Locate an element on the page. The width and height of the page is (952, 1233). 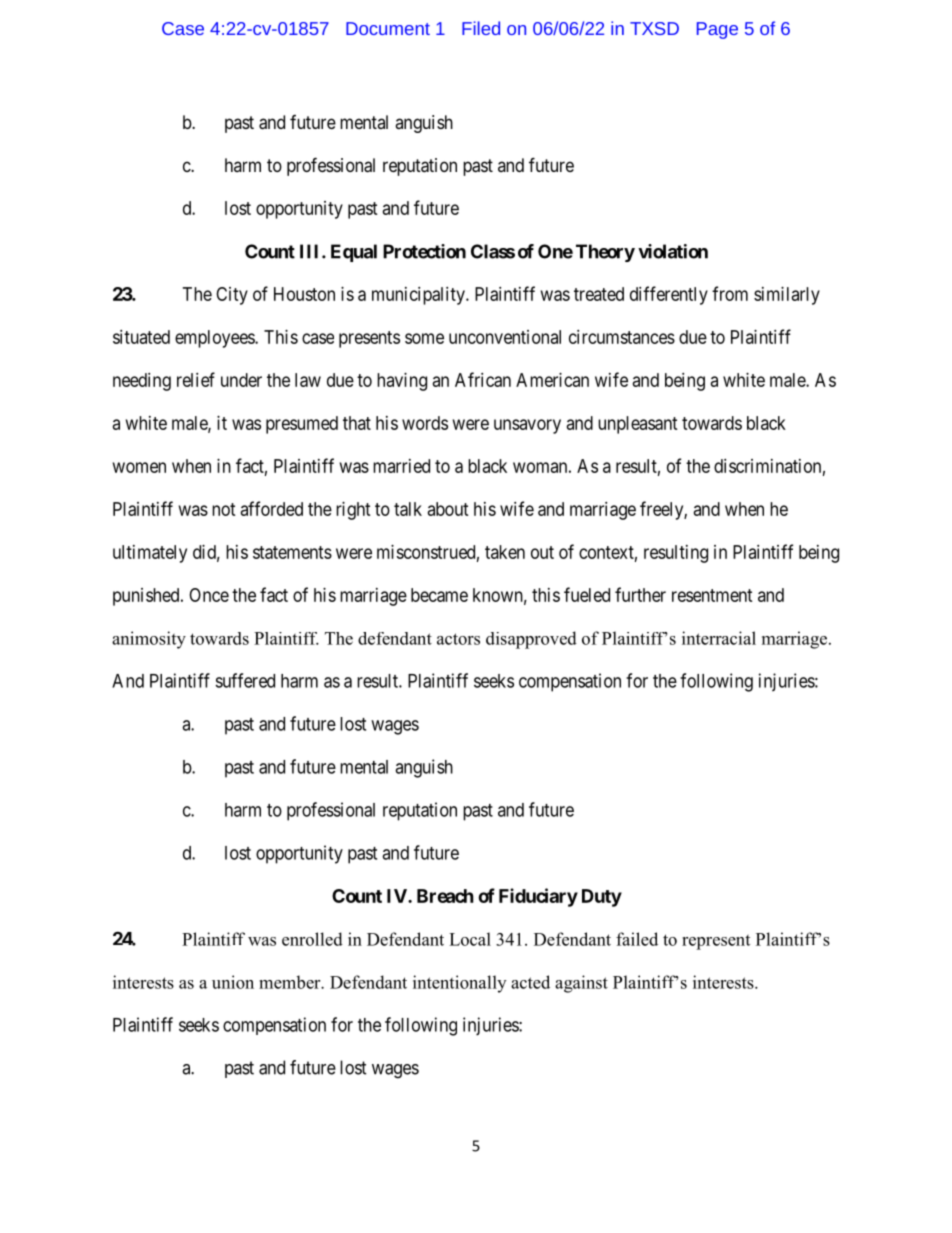
Page is located at coordinates (717, 30).
